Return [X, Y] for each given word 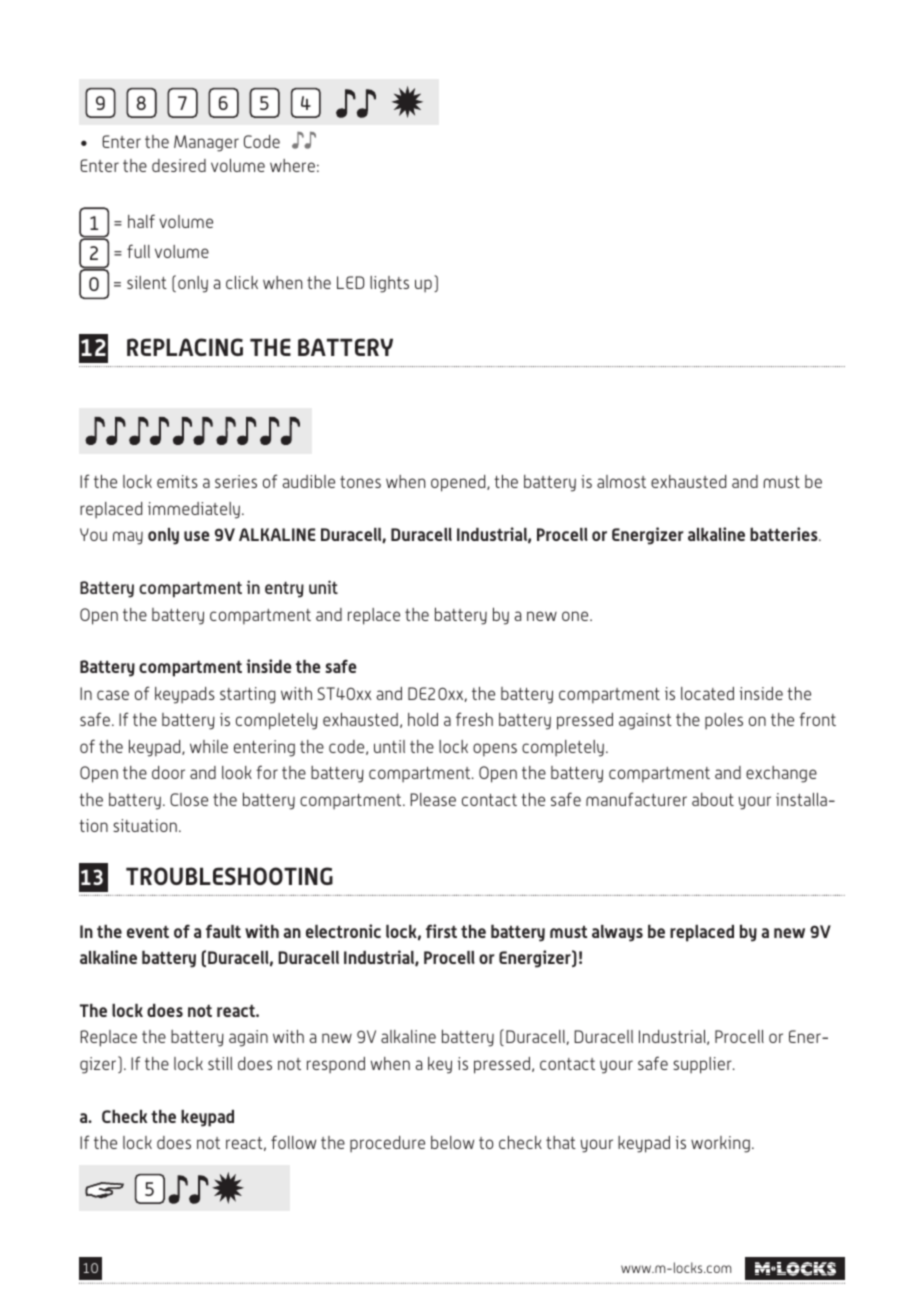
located [707, 693]
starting [248, 695]
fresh [474, 719]
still [220, 1063]
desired [179, 165]
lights [389, 284]
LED [350, 282]
